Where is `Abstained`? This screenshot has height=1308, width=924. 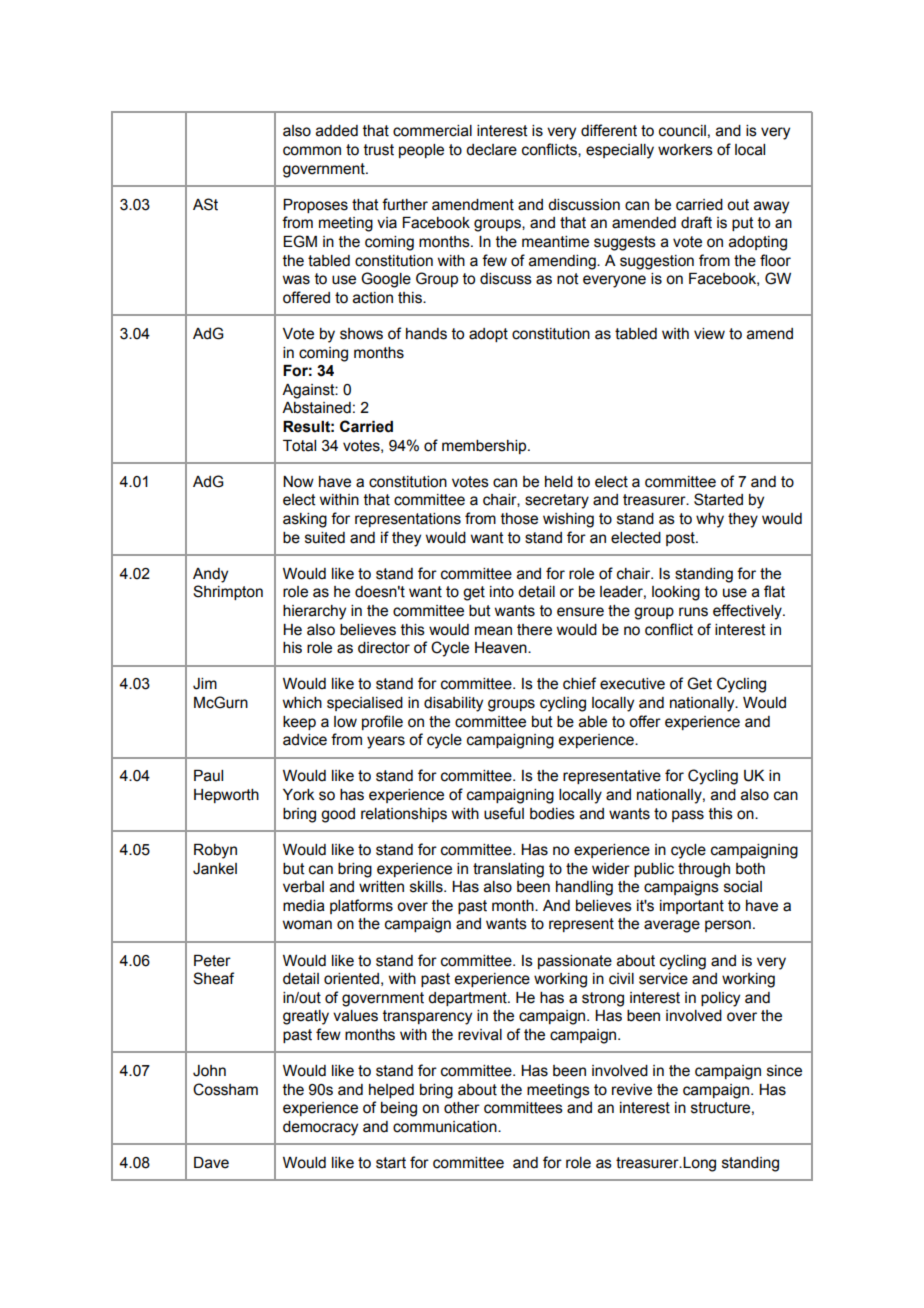 Abstained is located at coordinates (316, 408).
